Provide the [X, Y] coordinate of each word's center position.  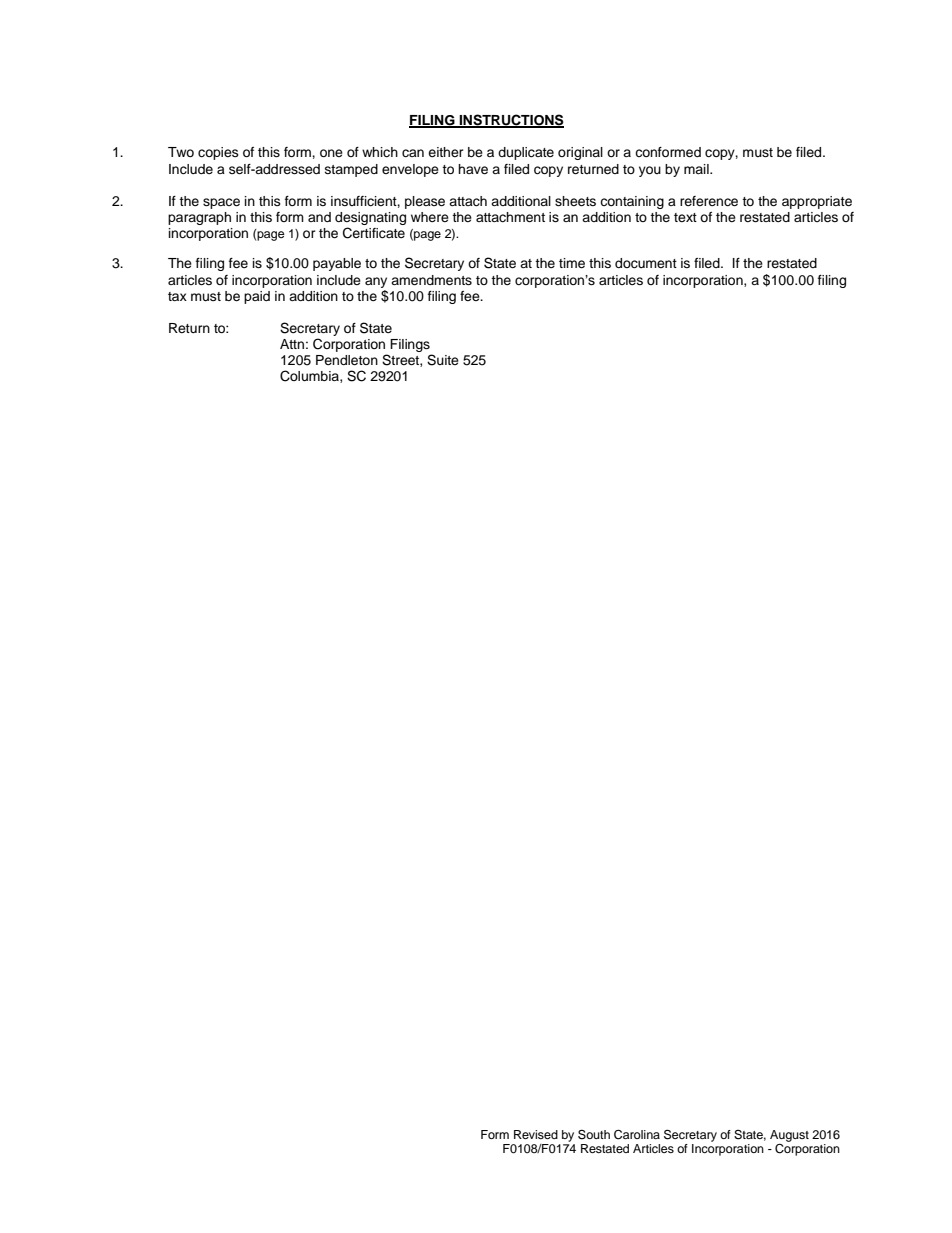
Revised [536, 1134]
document [646, 263]
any [376, 282]
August [789, 1136]
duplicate [526, 153]
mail [697, 169]
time [572, 263]
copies [218, 153]
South [594, 1134]
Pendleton [347, 360]
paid [257, 297]
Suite [443, 360]
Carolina [637, 1135]
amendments [431, 280]
